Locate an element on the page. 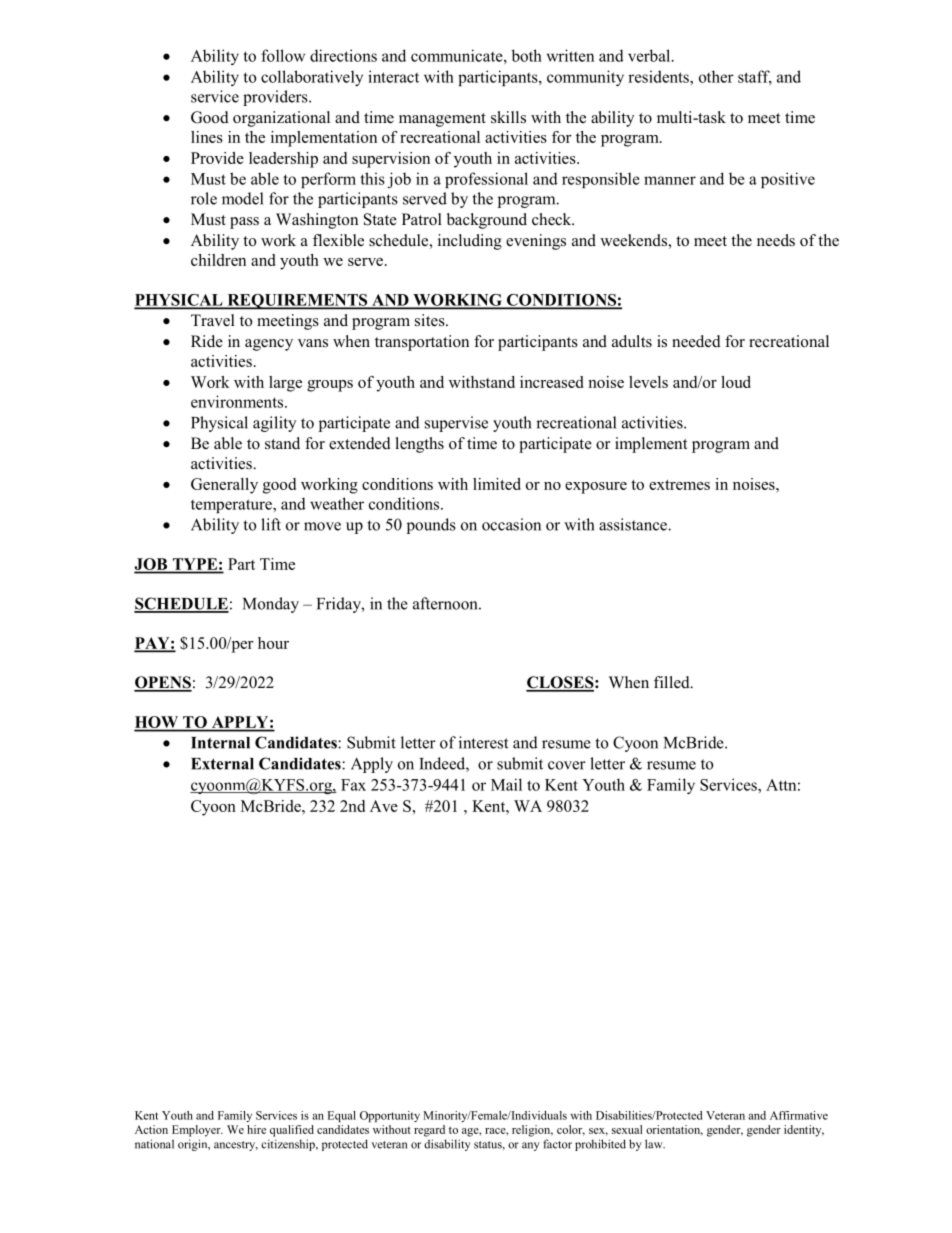 Image resolution: width=952 pixels, height=1233 pixels. Mail is located at coordinates (506, 784).
